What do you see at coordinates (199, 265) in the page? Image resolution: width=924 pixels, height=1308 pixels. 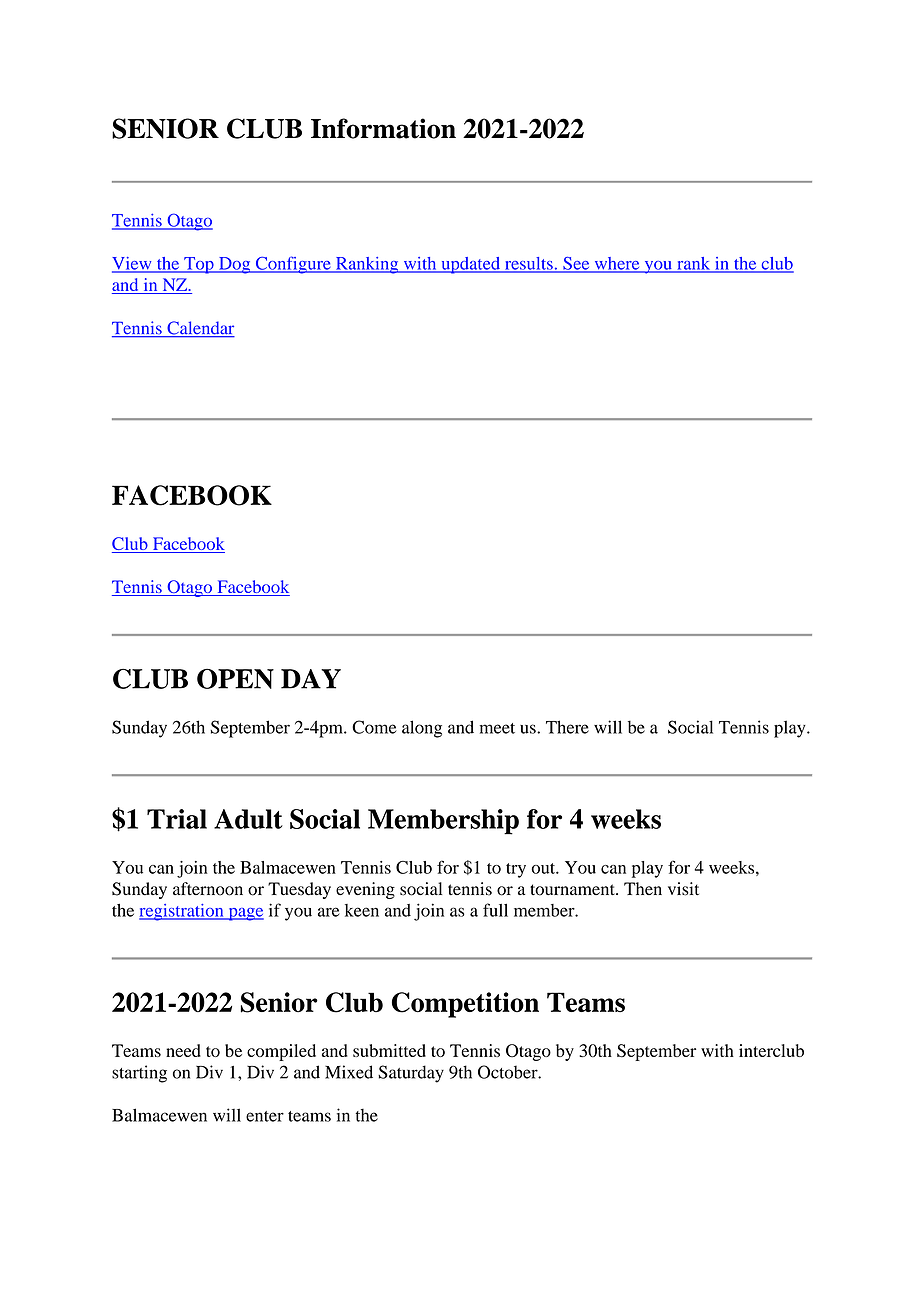 I see `Top` at bounding box center [199, 265].
